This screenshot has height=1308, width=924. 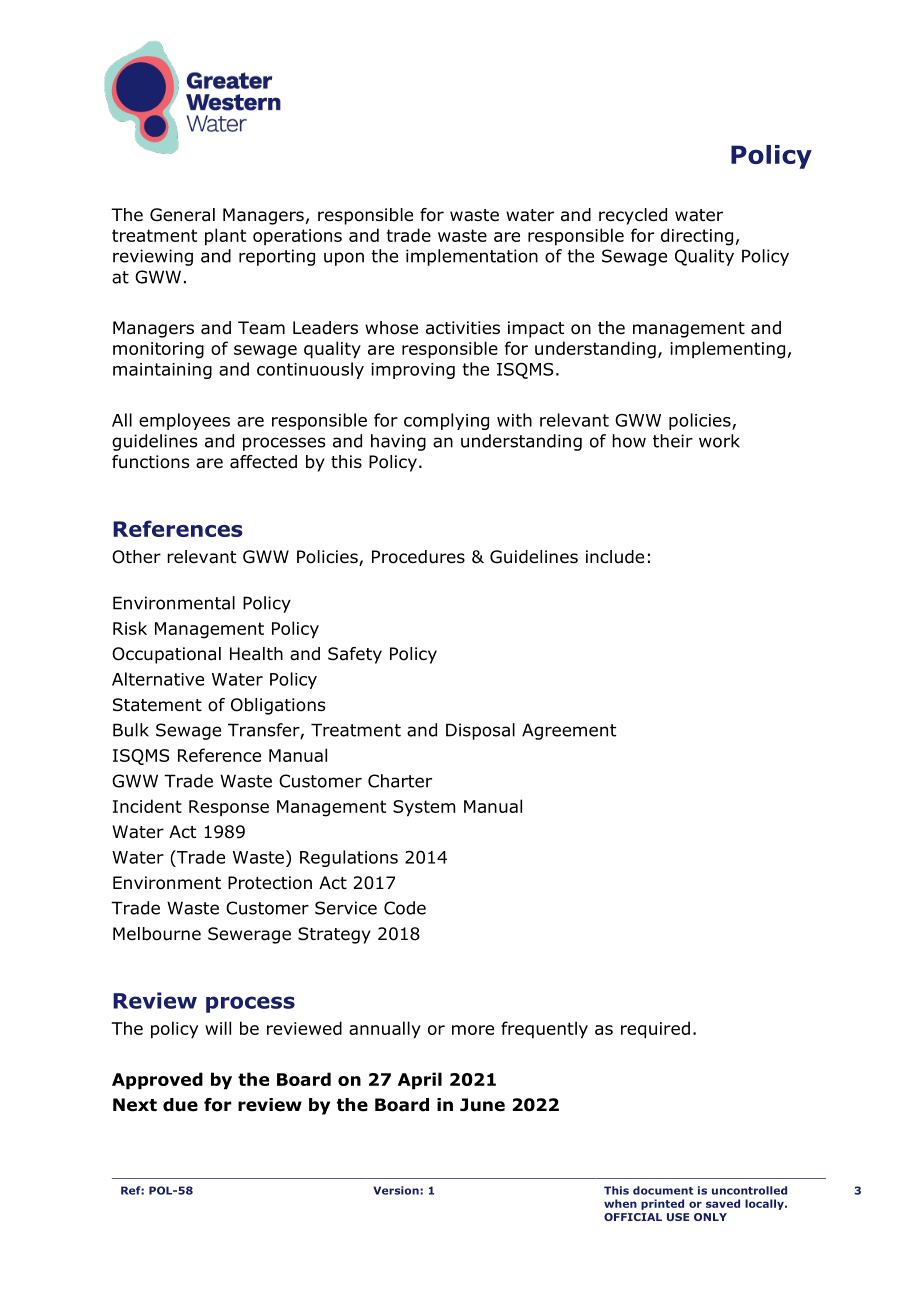 I want to click on Code, so click(x=405, y=908).
